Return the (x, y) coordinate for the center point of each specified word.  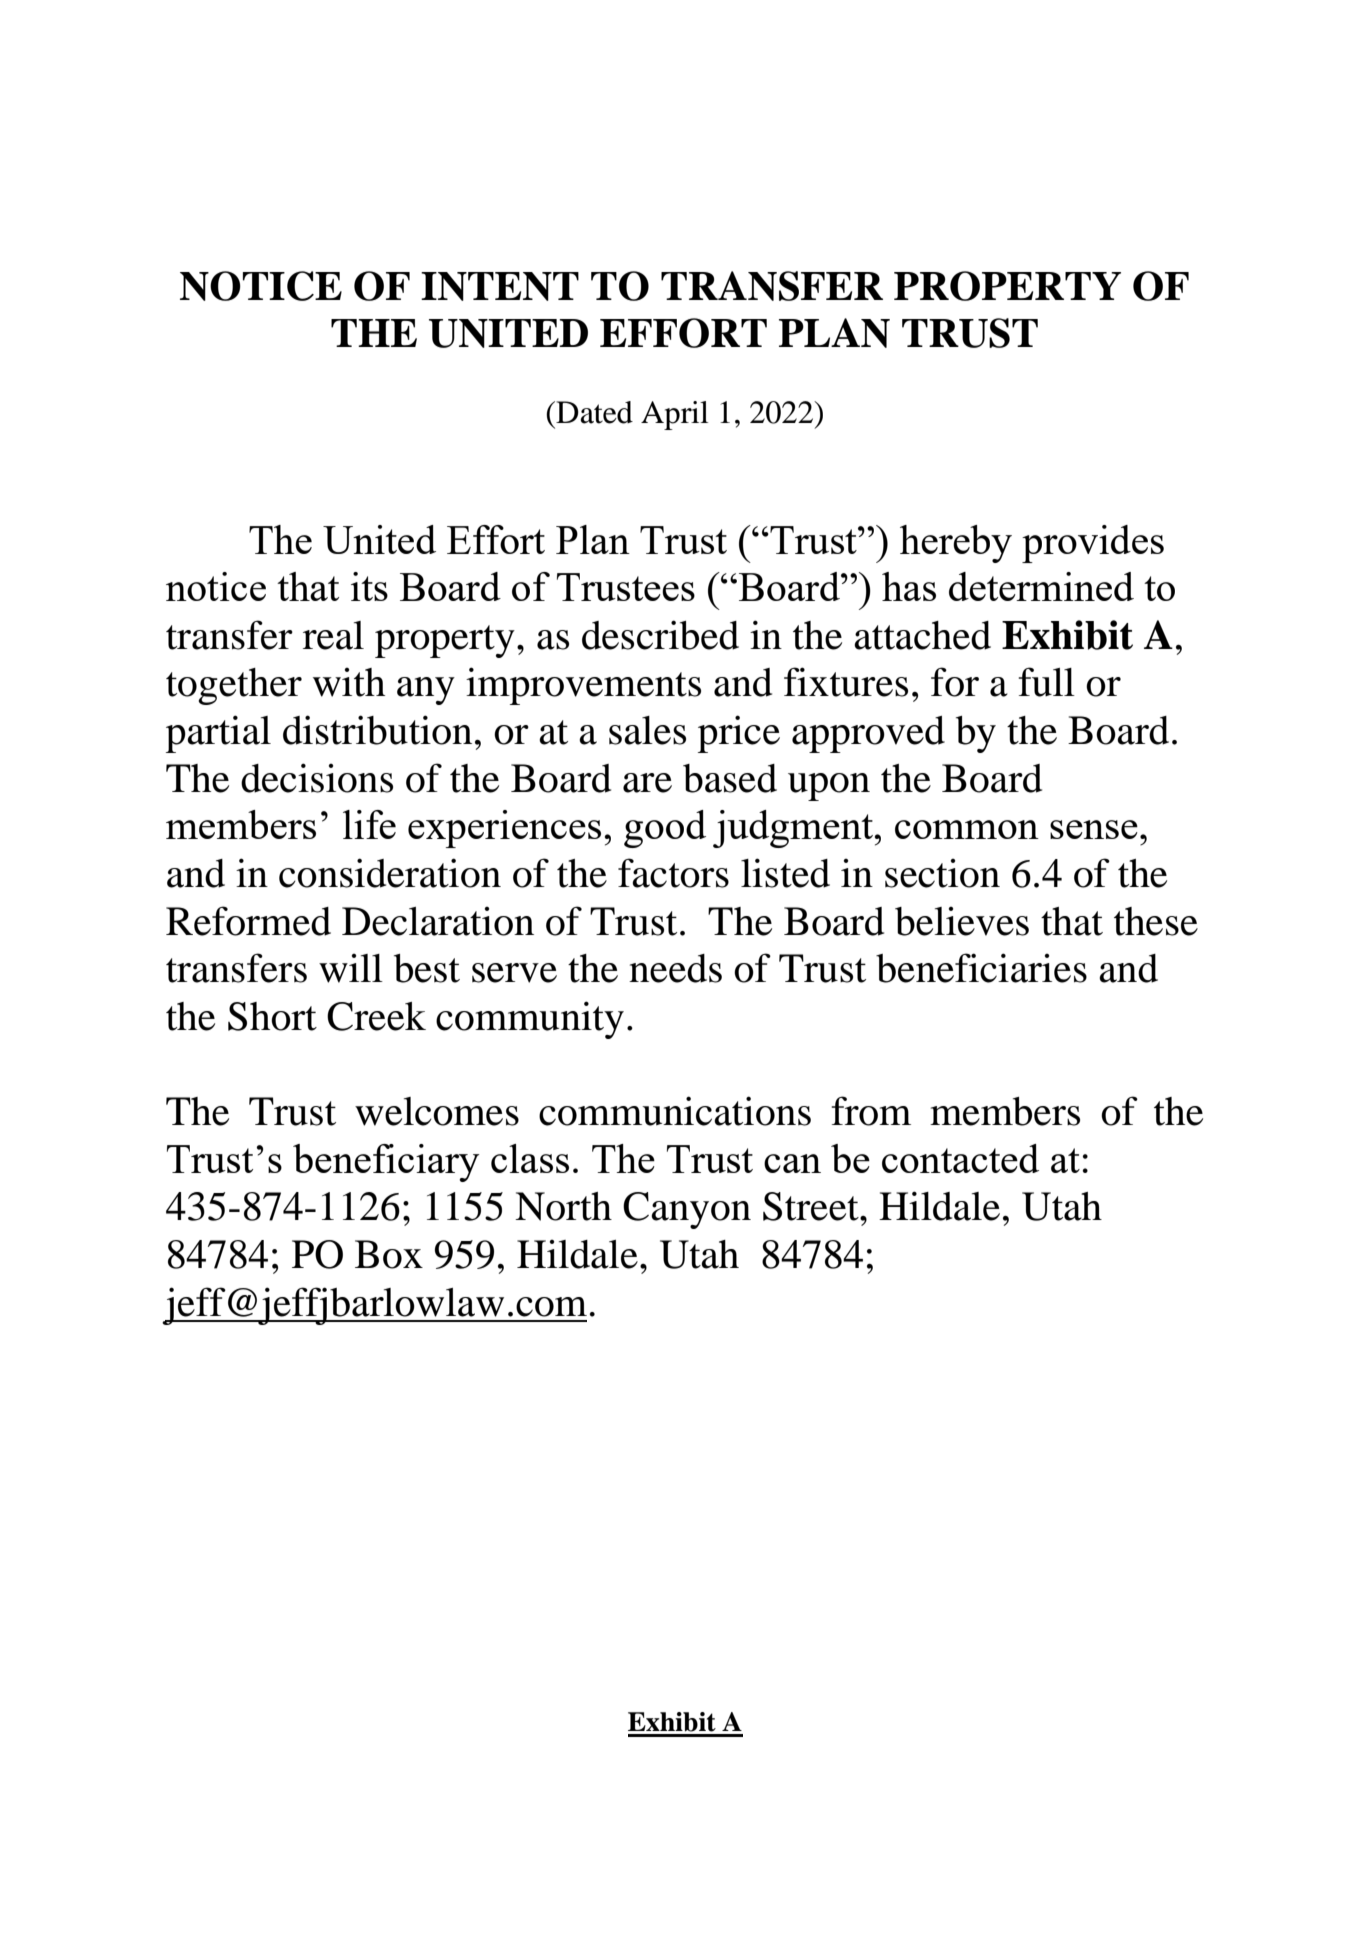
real (333, 635)
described (660, 635)
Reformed (248, 921)
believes (962, 921)
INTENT (500, 286)
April (675, 415)
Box (389, 1254)
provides (1093, 544)
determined (1041, 586)
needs (675, 968)
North (563, 1206)
